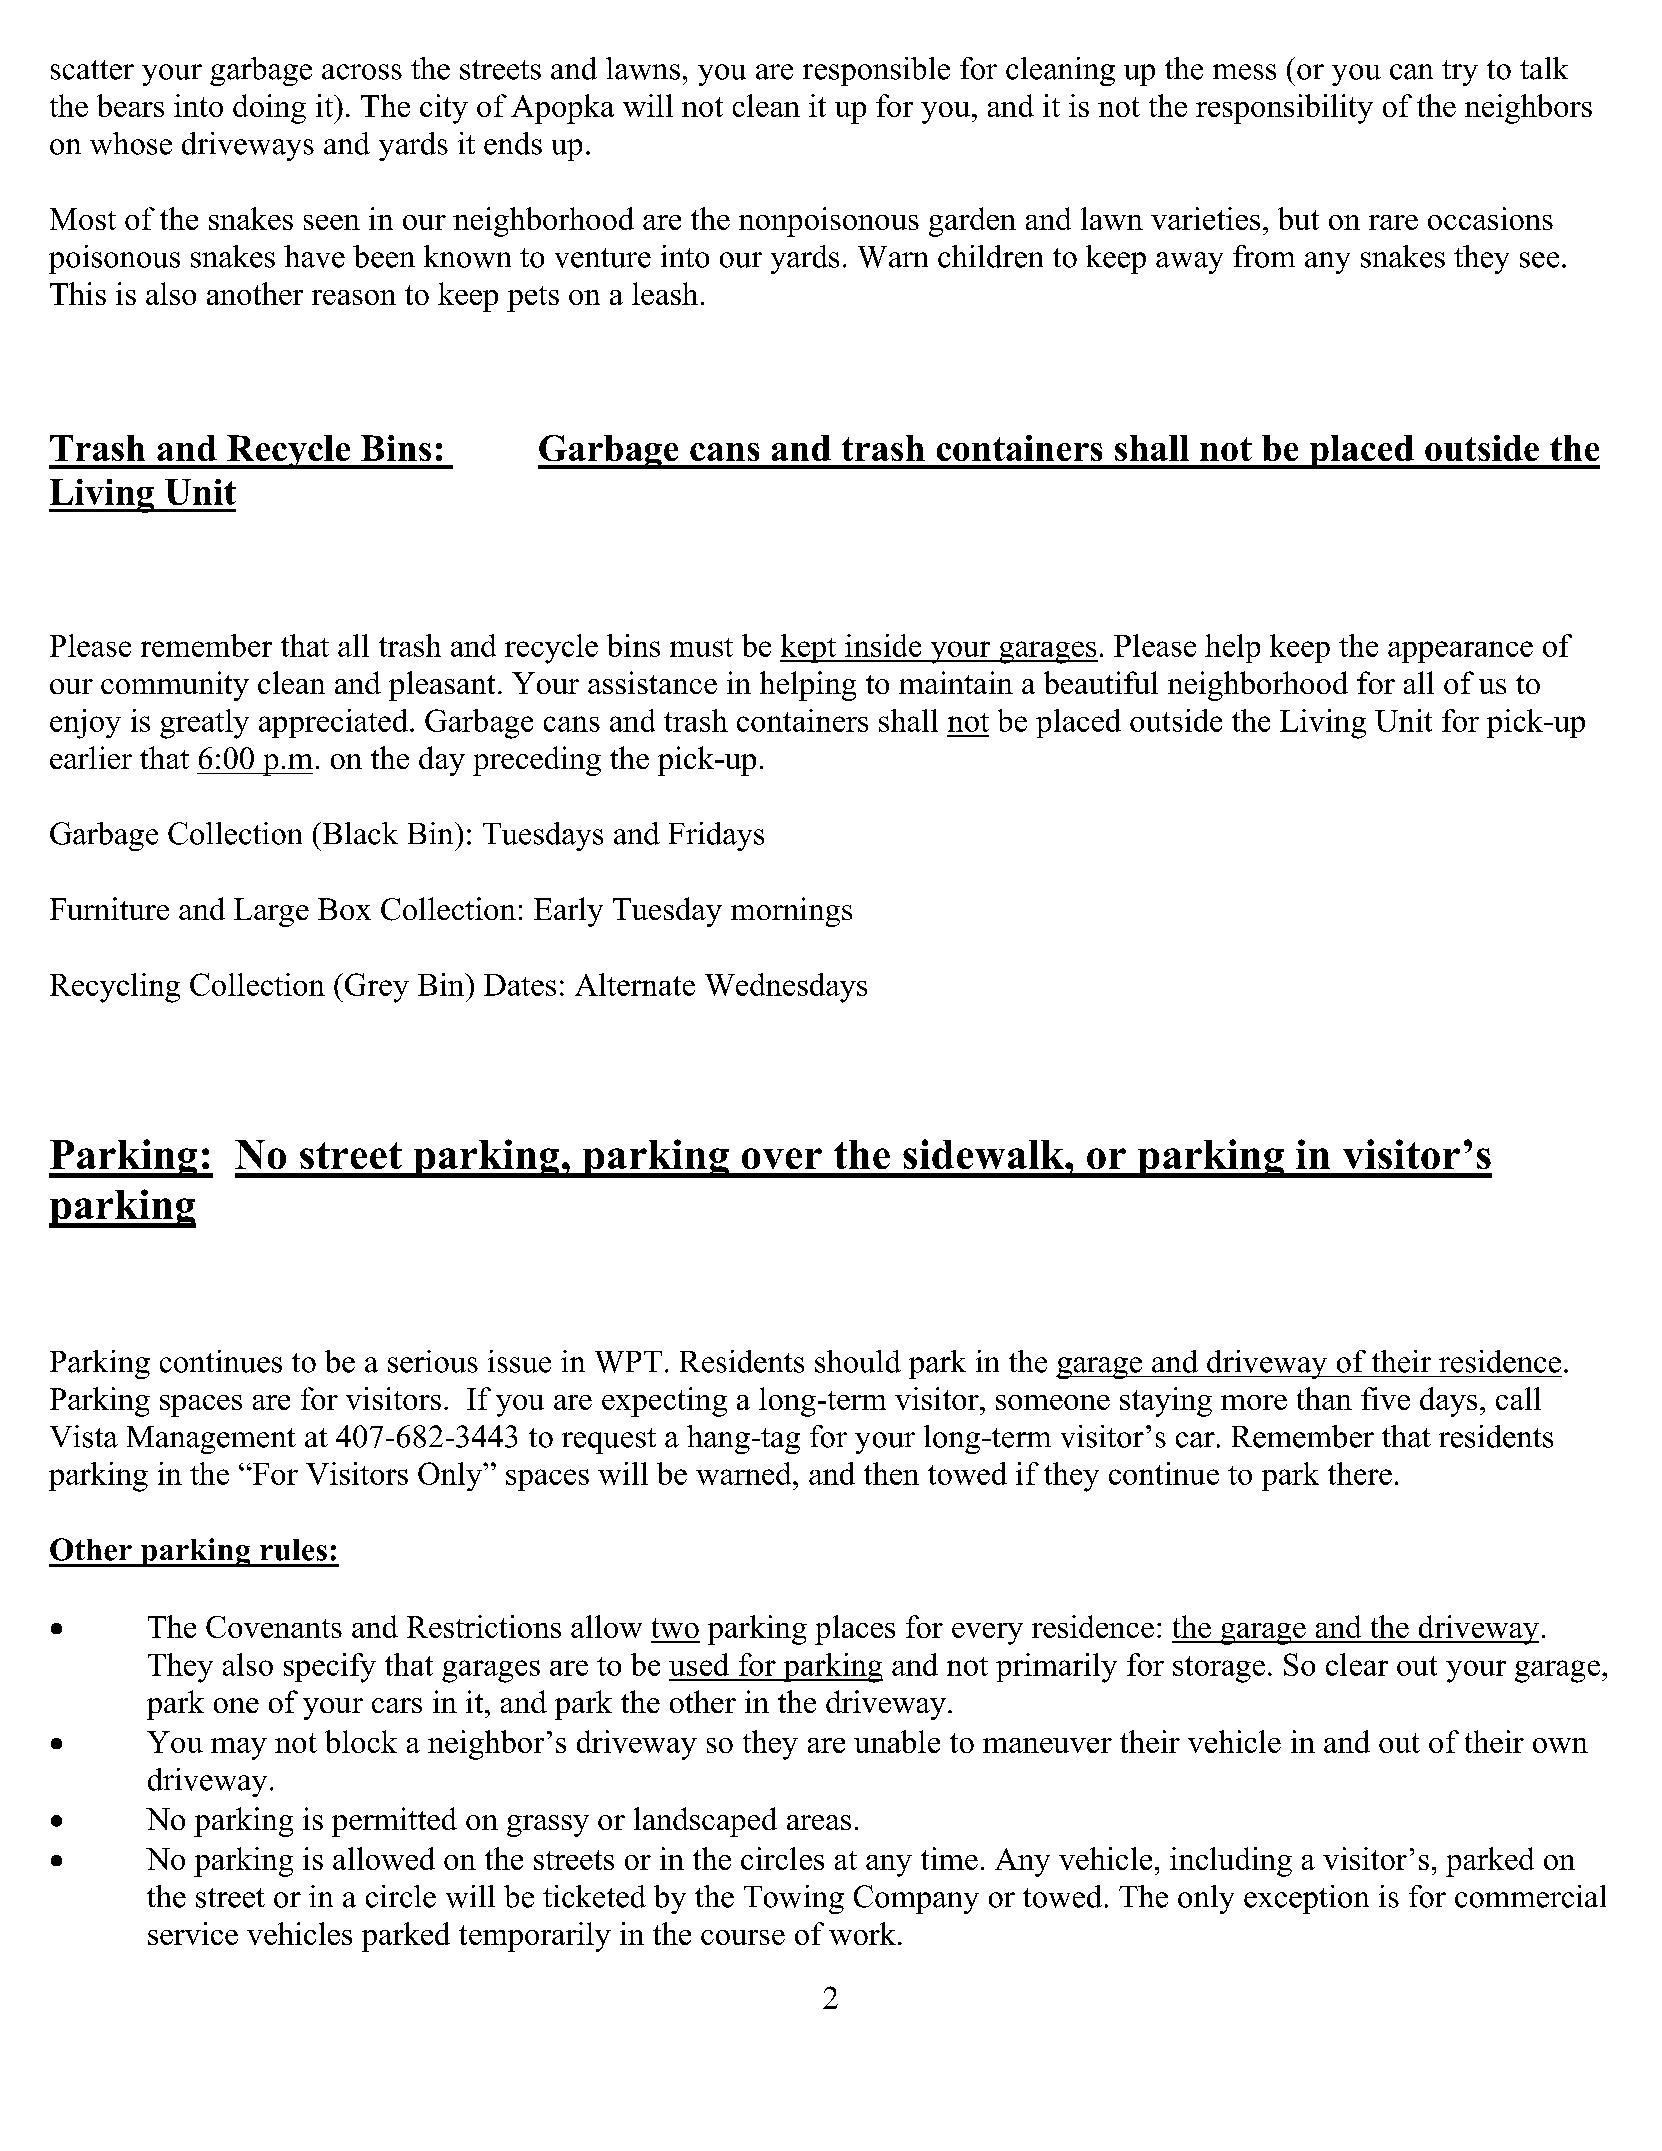 Image resolution: width=1662 pixels, height=2151 pixels. Describe the element at coordinates (791, 912) in the screenshot. I see `mornings` at that location.
